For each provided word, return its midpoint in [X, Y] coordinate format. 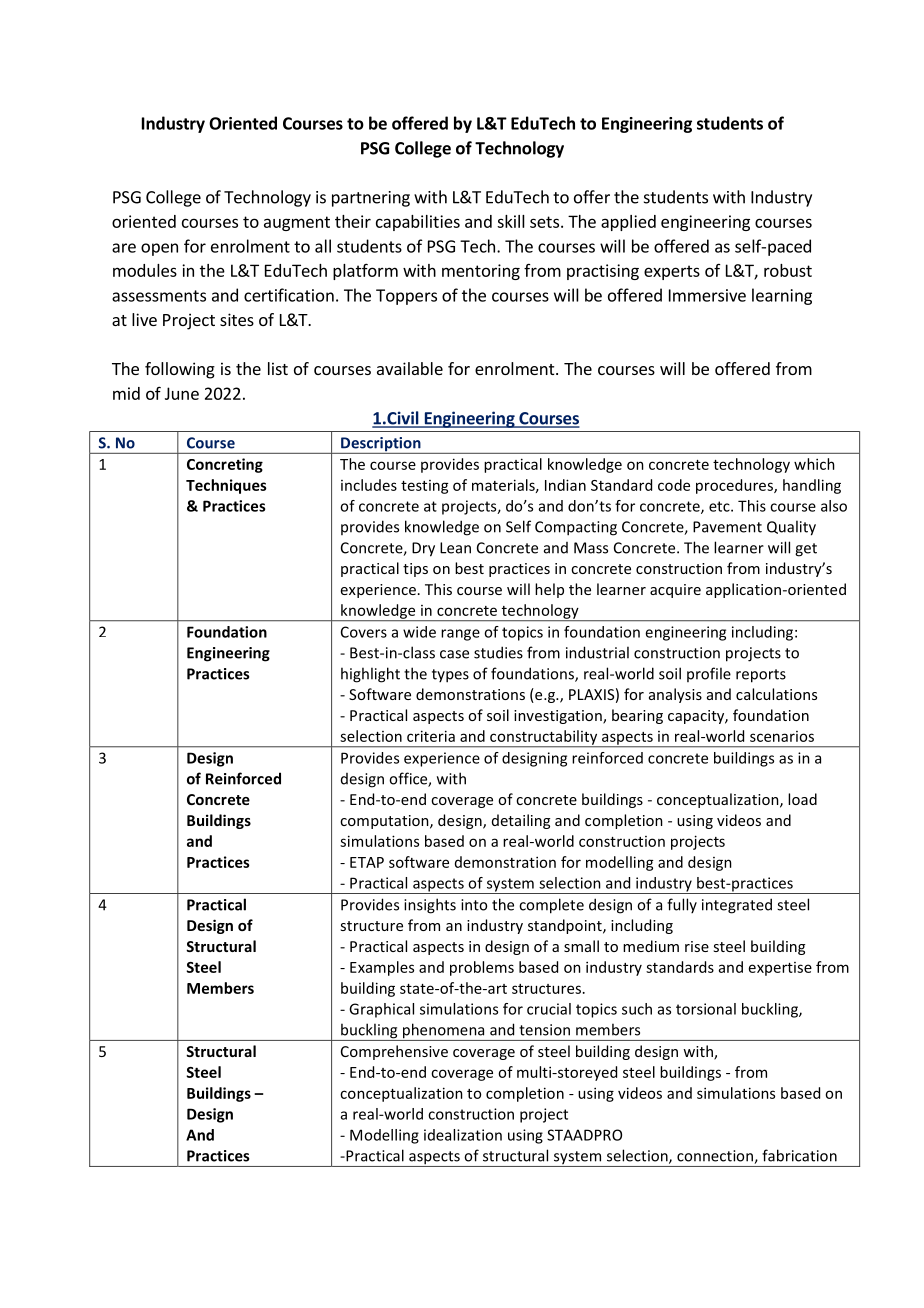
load [802, 799]
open [159, 249]
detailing [521, 821]
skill [511, 221]
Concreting [225, 465]
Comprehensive [394, 1052]
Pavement [727, 527]
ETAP [367, 862]
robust [788, 270]
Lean [455, 548]
